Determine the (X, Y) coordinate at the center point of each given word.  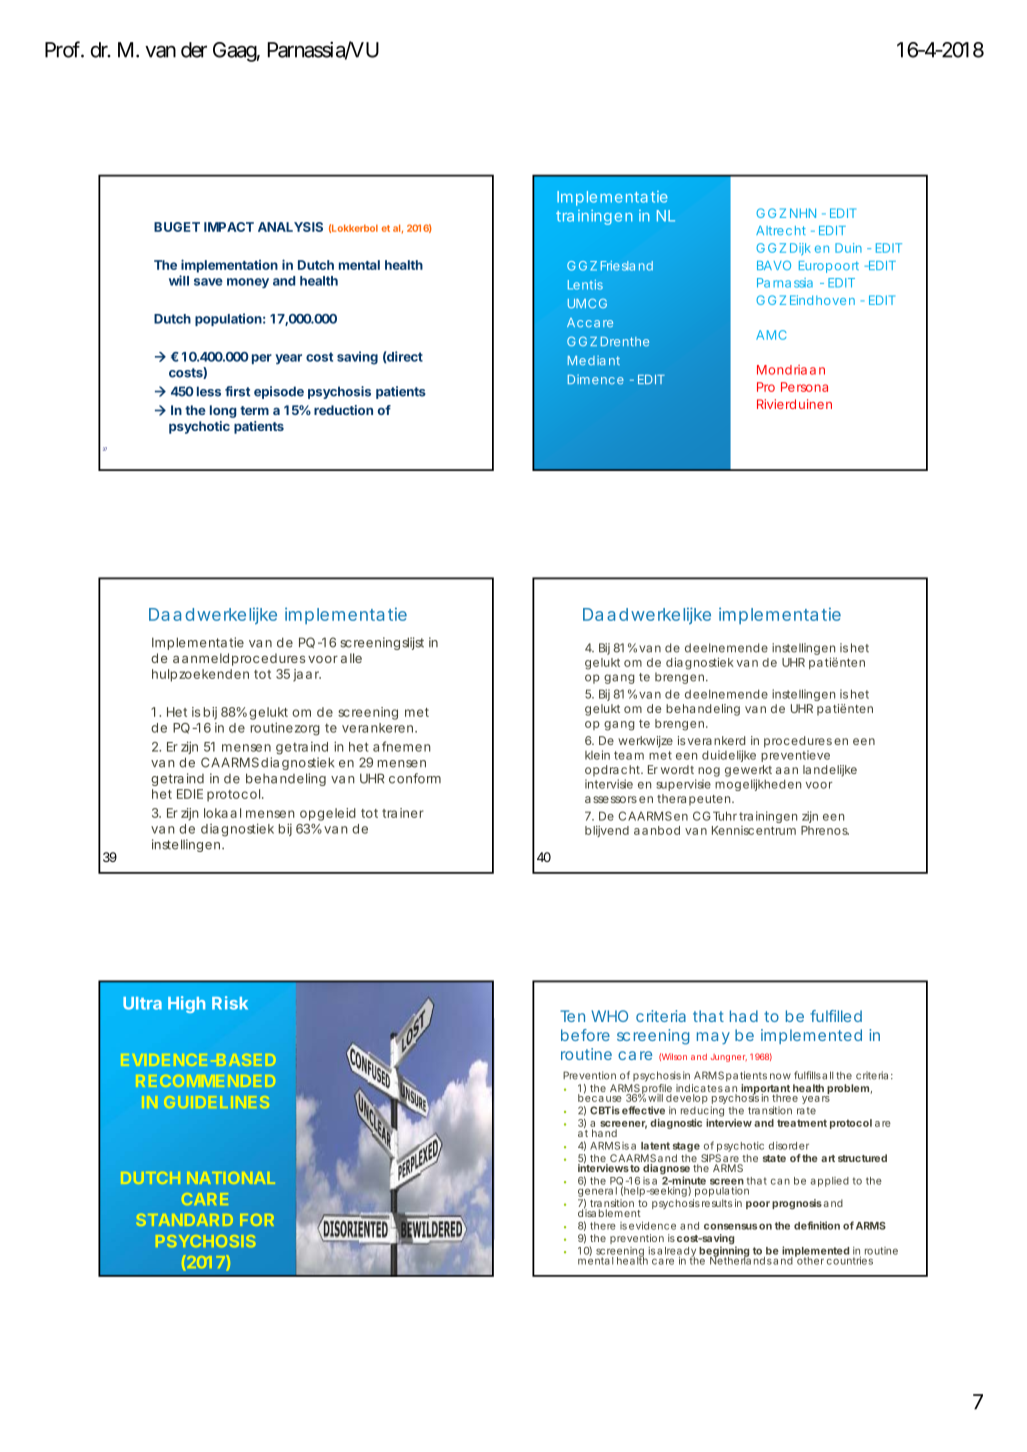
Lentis (585, 285)
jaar (307, 675)
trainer (403, 813)
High (186, 1004)
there (603, 1226)
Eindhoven (822, 300)
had (744, 1016)
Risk (230, 1003)
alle (351, 658)
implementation (229, 266)
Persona (804, 387)
